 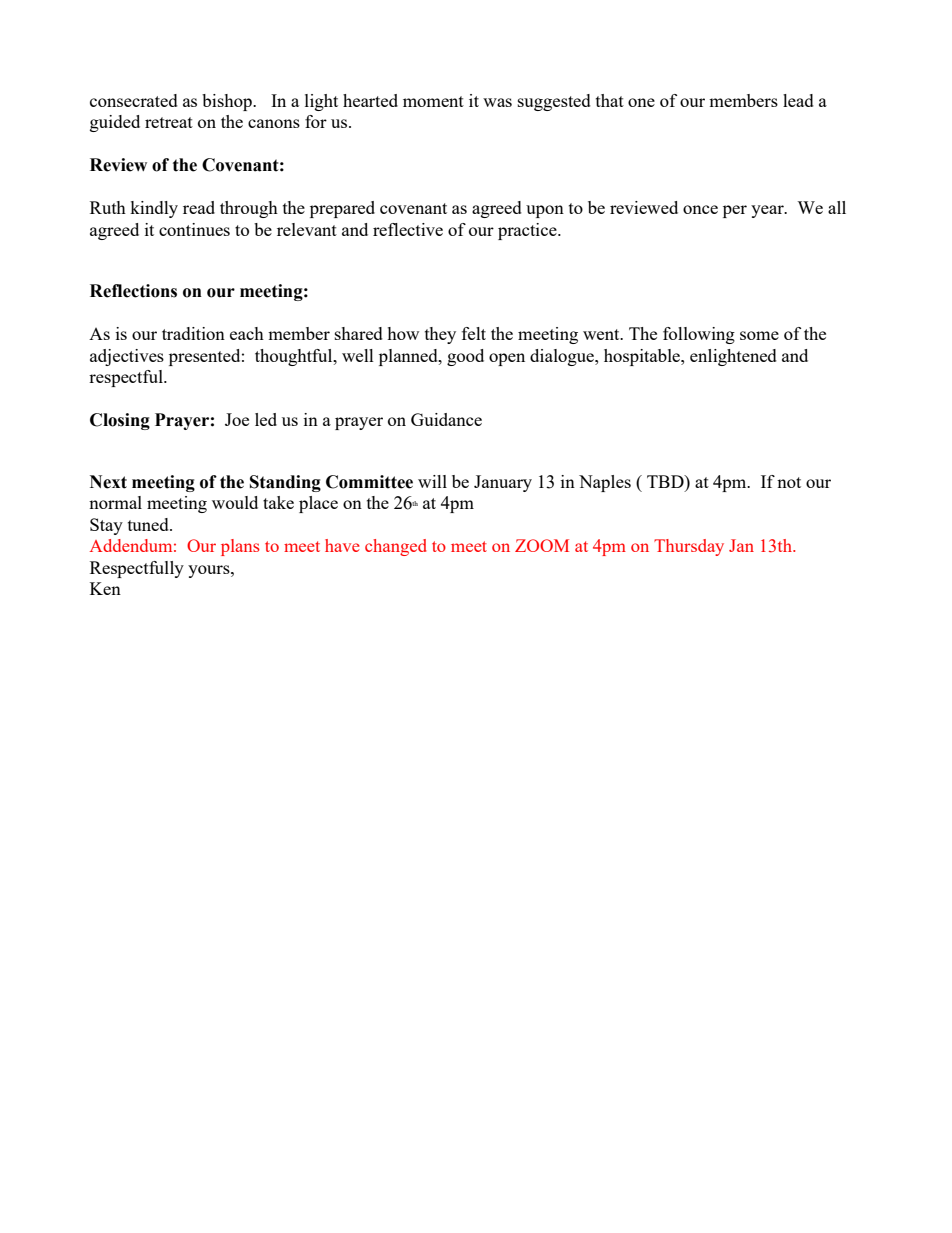 I want to click on Thursday, so click(x=689, y=547).
